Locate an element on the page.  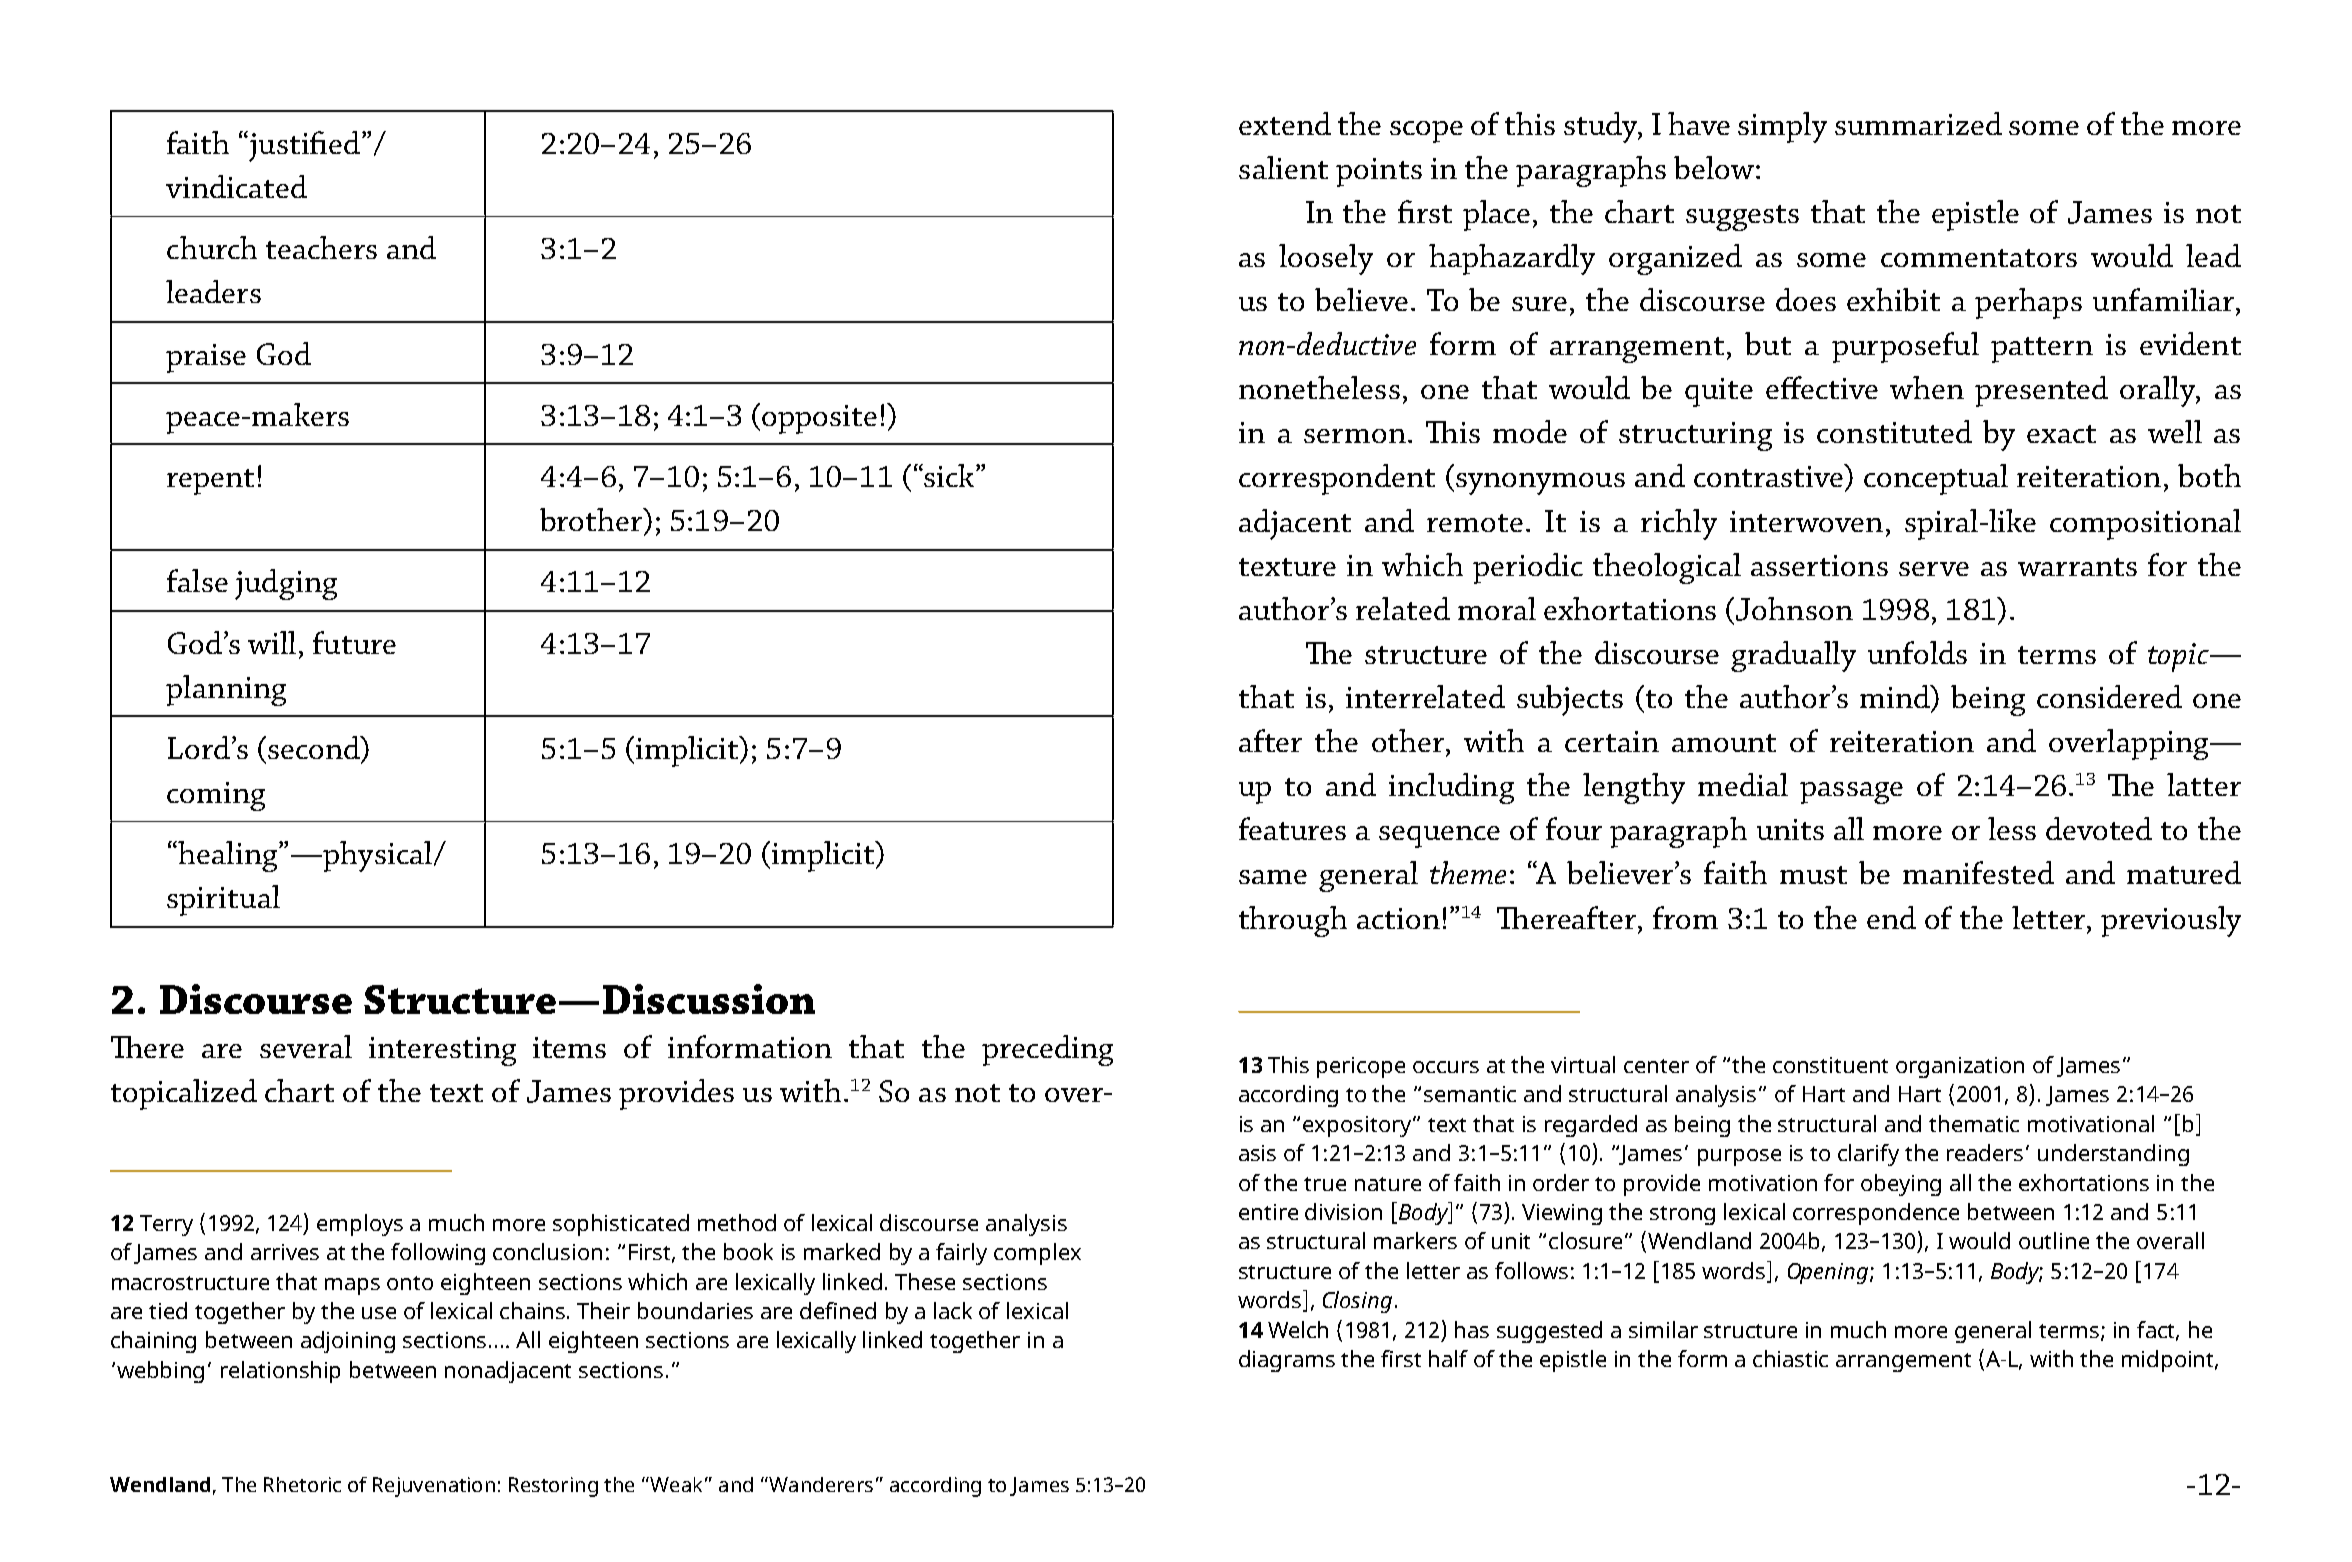
interesting is located at coordinates (442, 1051).
